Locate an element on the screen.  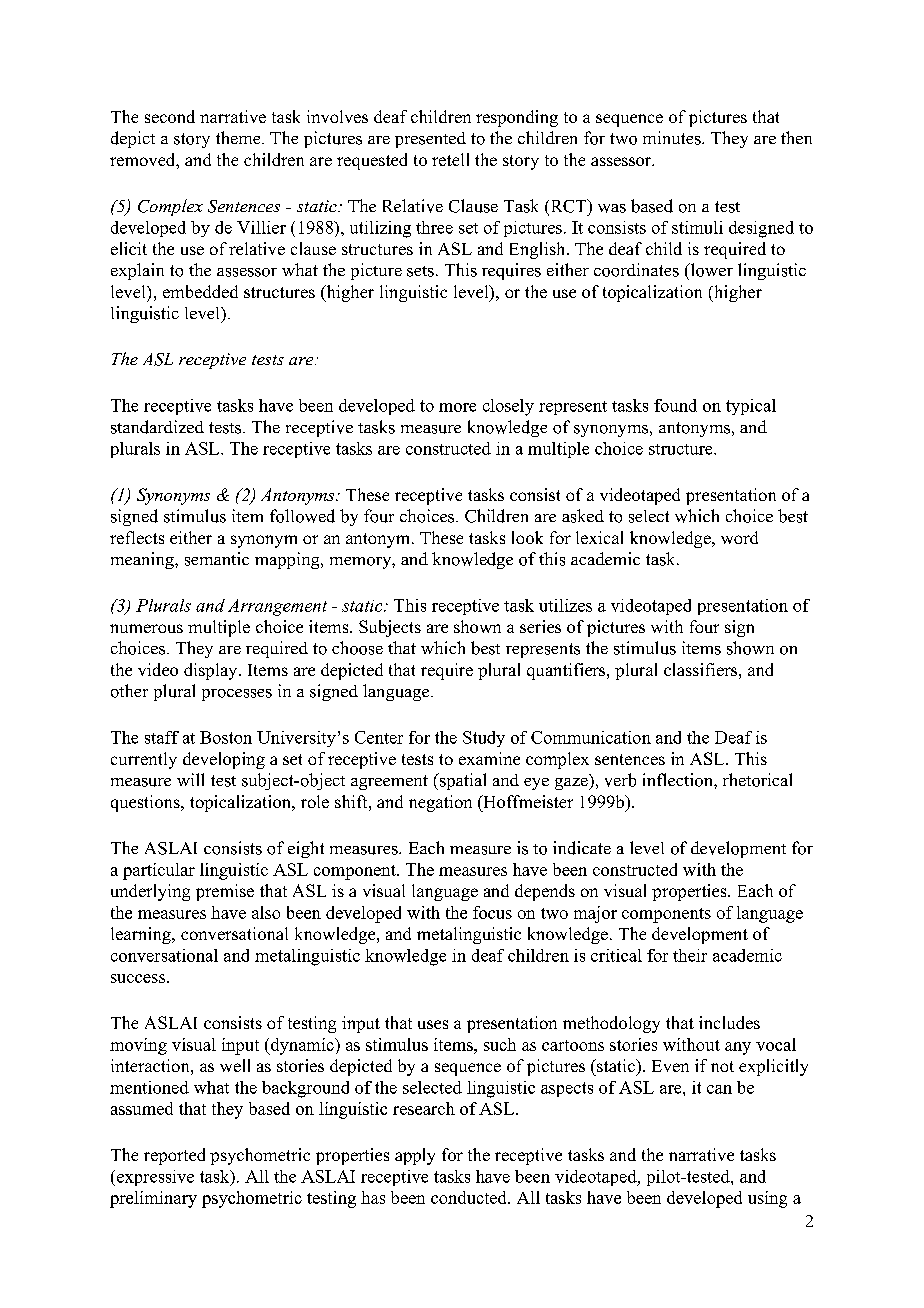
conducted is located at coordinates (470, 1197).
